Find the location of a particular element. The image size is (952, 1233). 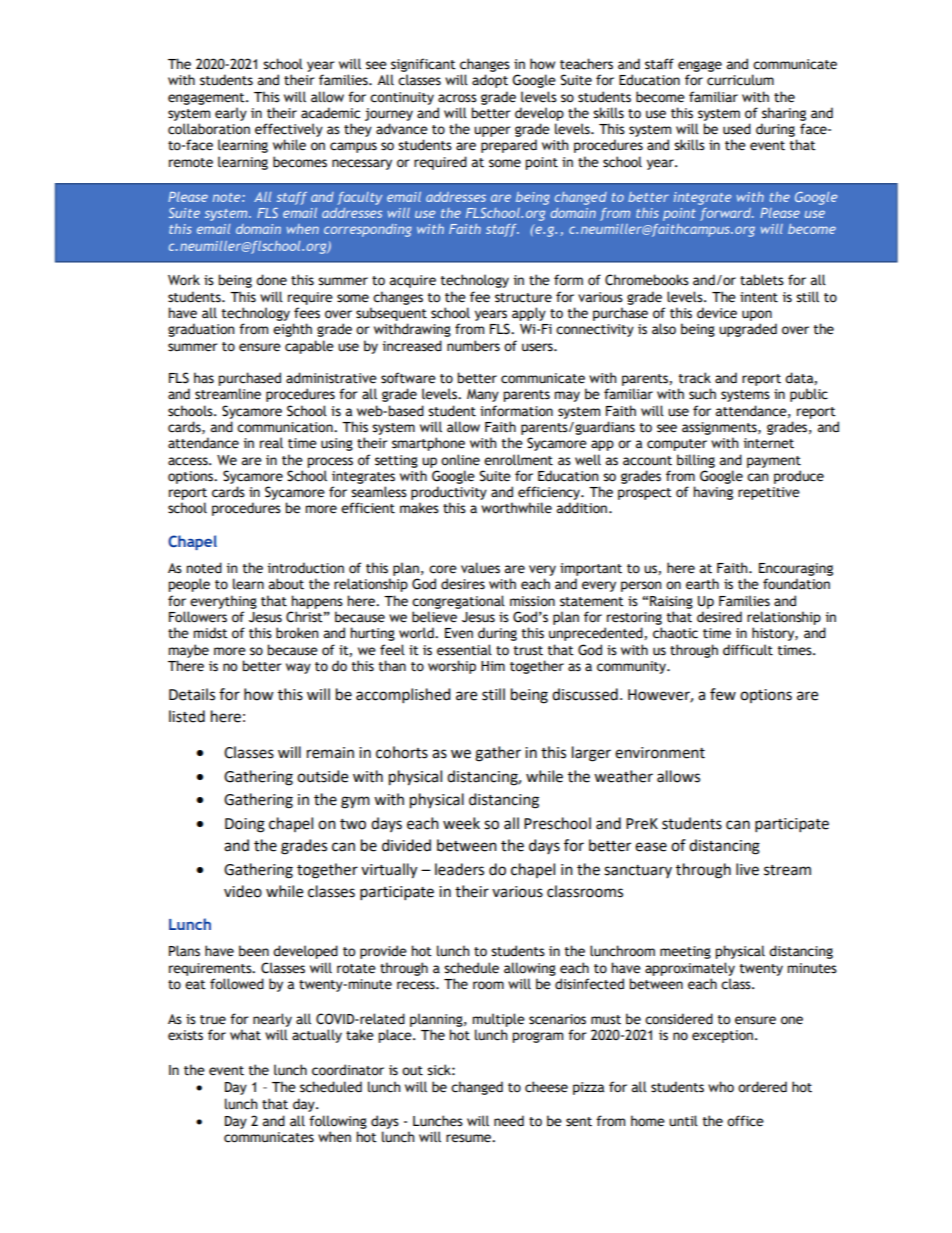

leaders is located at coordinates (459, 869).
